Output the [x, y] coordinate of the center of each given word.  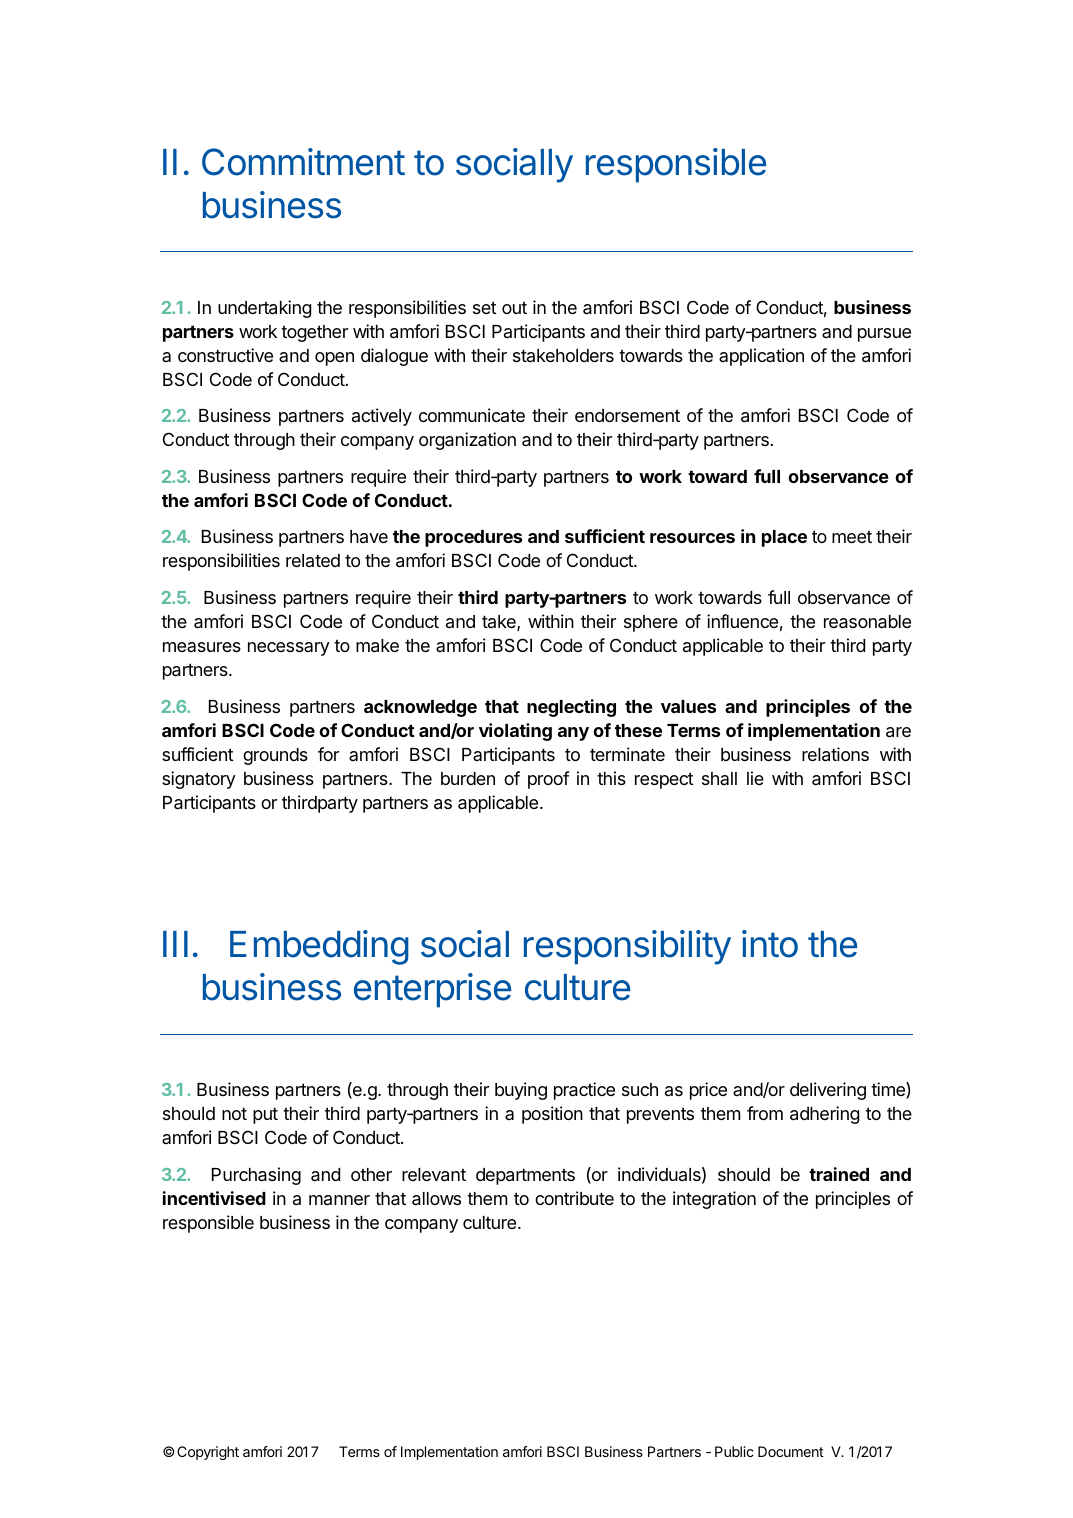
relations [835, 754]
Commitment [303, 162]
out [514, 308]
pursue [884, 335]
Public [734, 1451]
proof [548, 780]
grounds [275, 756]
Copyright [208, 1453]
